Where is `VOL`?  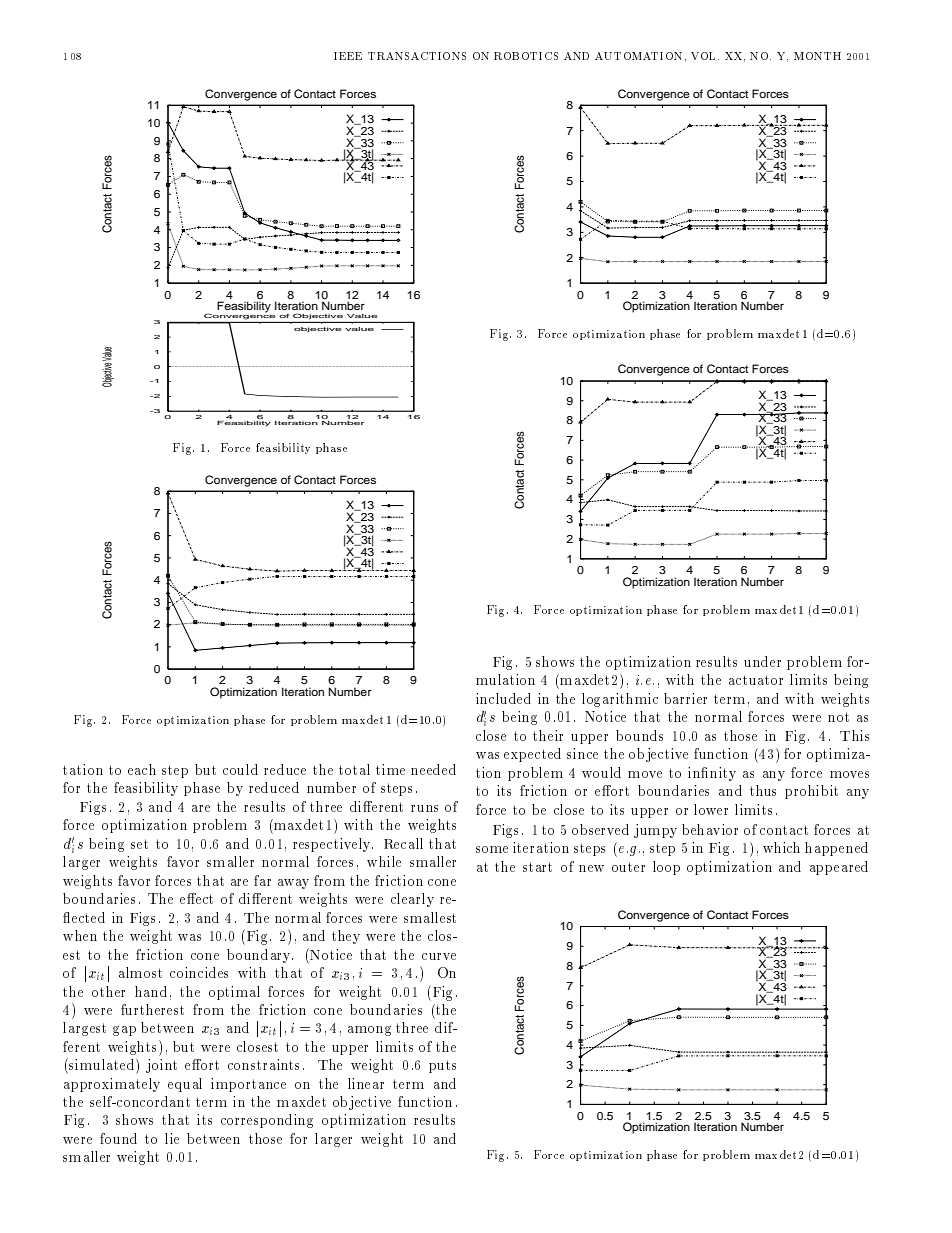
VOL is located at coordinates (705, 56).
